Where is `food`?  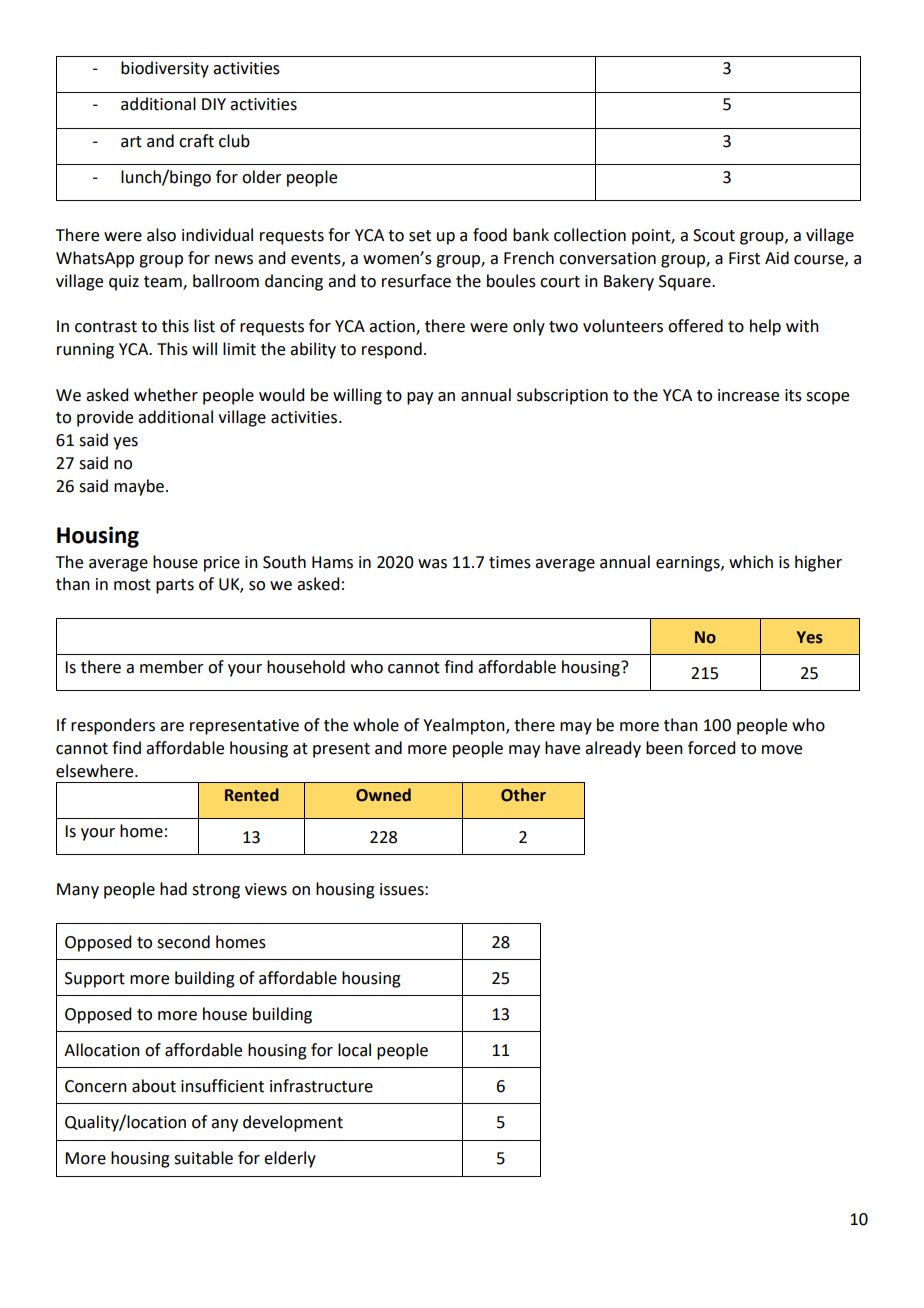
food is located at coordinates (490, 235).
